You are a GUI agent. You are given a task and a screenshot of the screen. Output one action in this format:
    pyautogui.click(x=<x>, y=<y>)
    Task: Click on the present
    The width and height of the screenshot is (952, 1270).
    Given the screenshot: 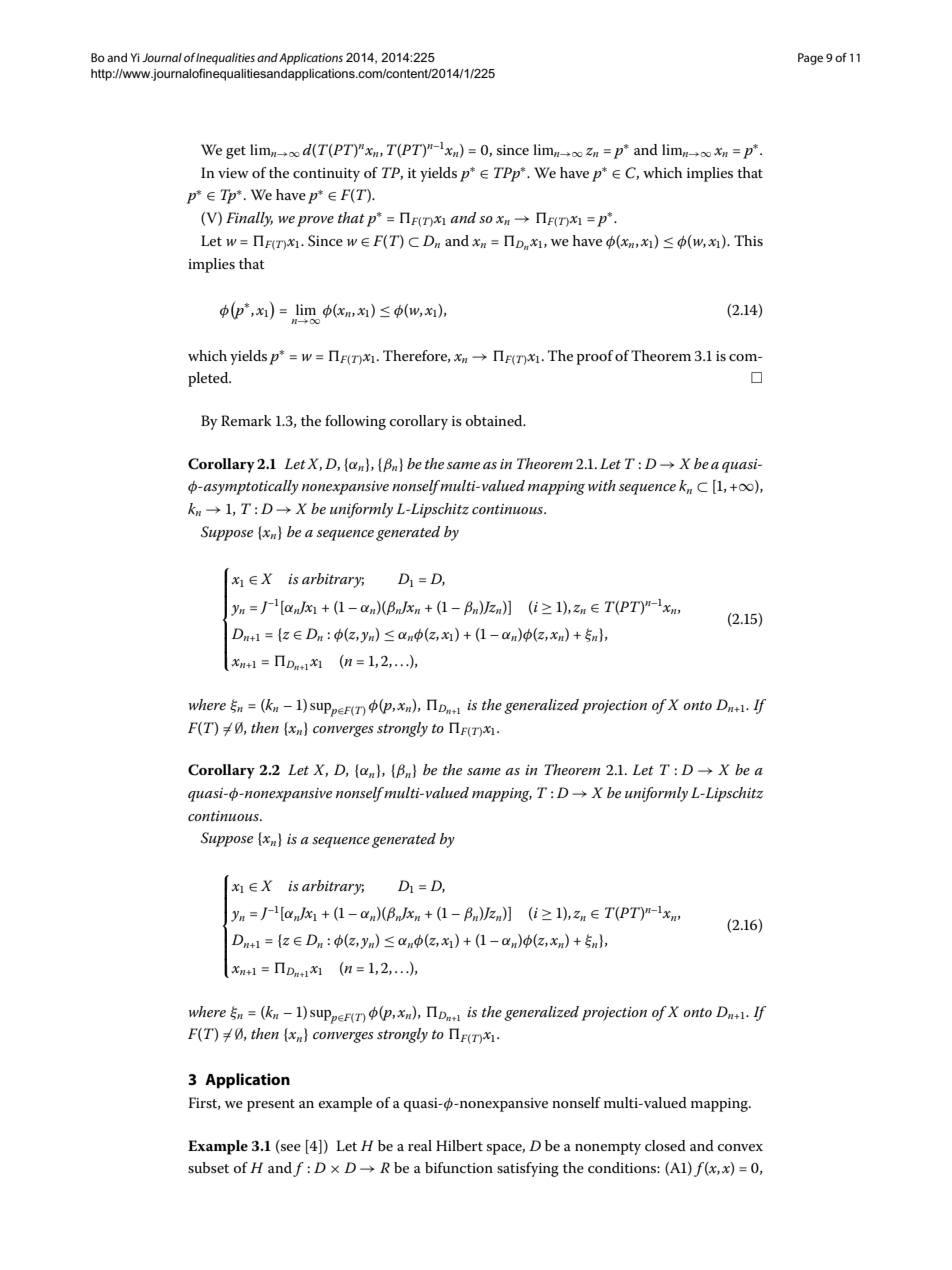 What is the action you would take?
    pyautogui.click(x=271, y=1105)
